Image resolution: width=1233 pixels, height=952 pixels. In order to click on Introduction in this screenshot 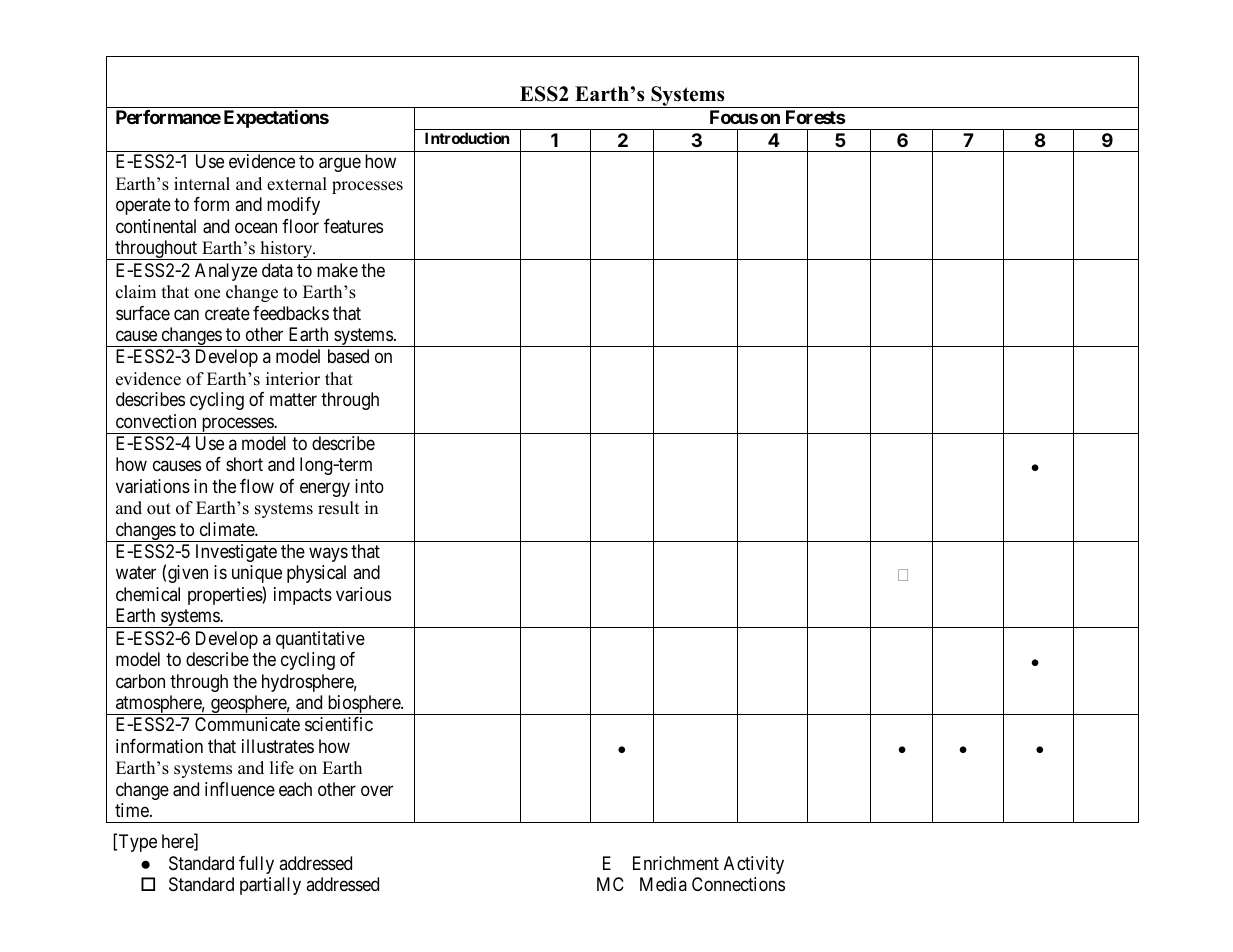, I will do `click(467, 138)`.
